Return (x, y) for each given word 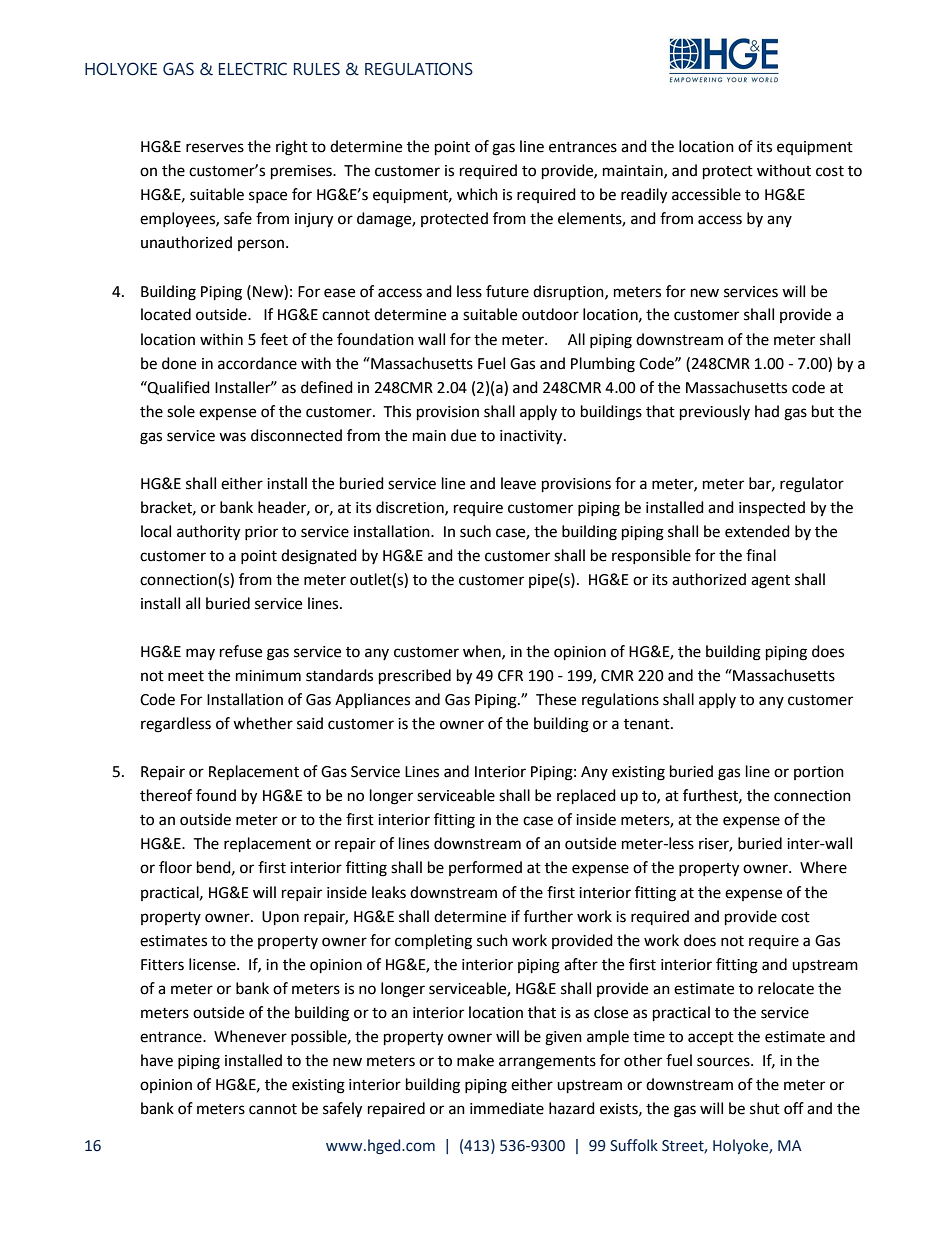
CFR (510, 676)
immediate (507, 1108)
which (477, 194)
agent (770, 582)
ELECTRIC (253, 69)
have (157, 1060)
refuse (241, 651)
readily (644, 196)
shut (765, 1108)
